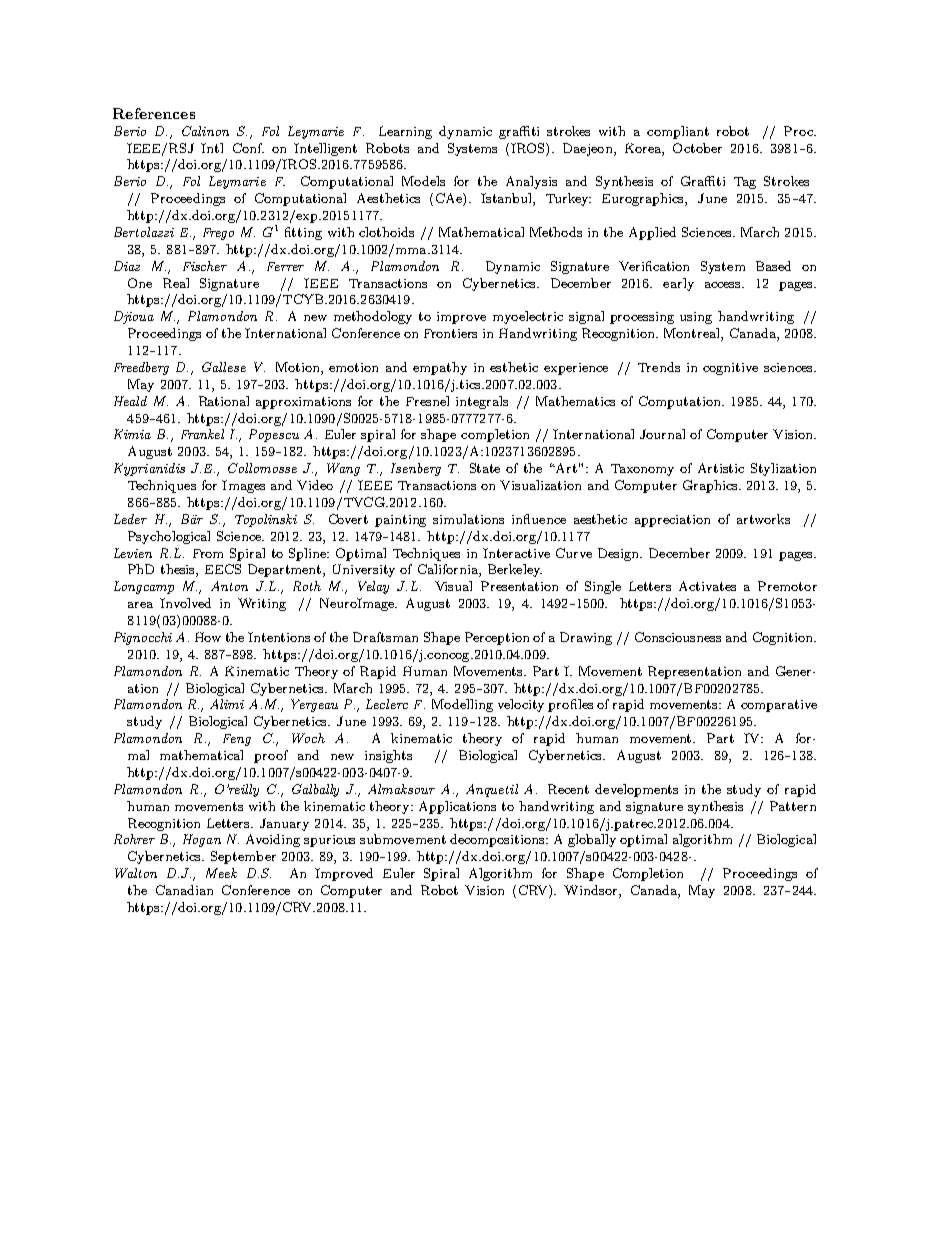 Image resolution: width=952 pixels, height=1233 pixels. Describe the element at coordinates (405, 132) in the screenshot. I see `Learning` at that location.
